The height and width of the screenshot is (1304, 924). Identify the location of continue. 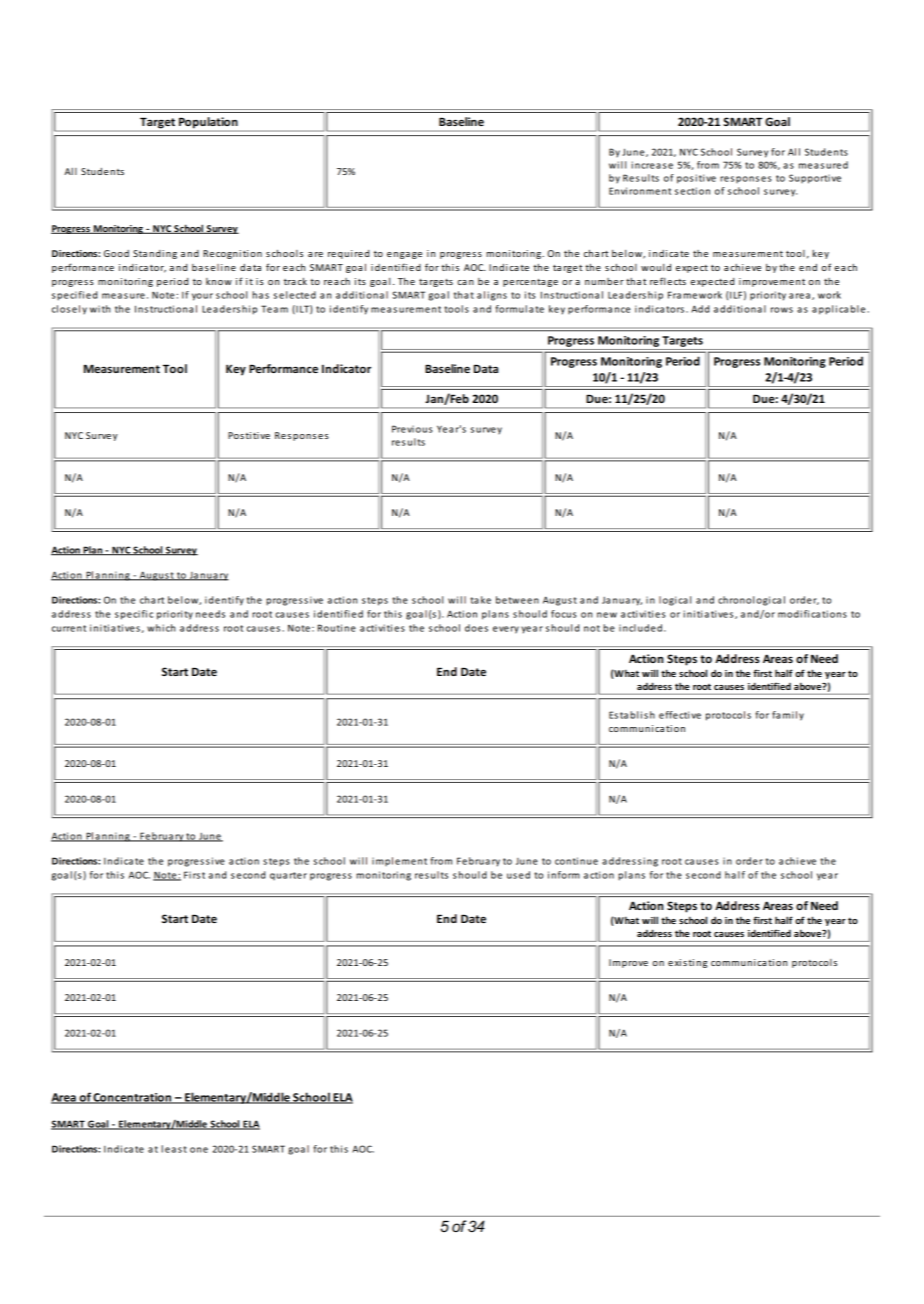
(576, 861).
